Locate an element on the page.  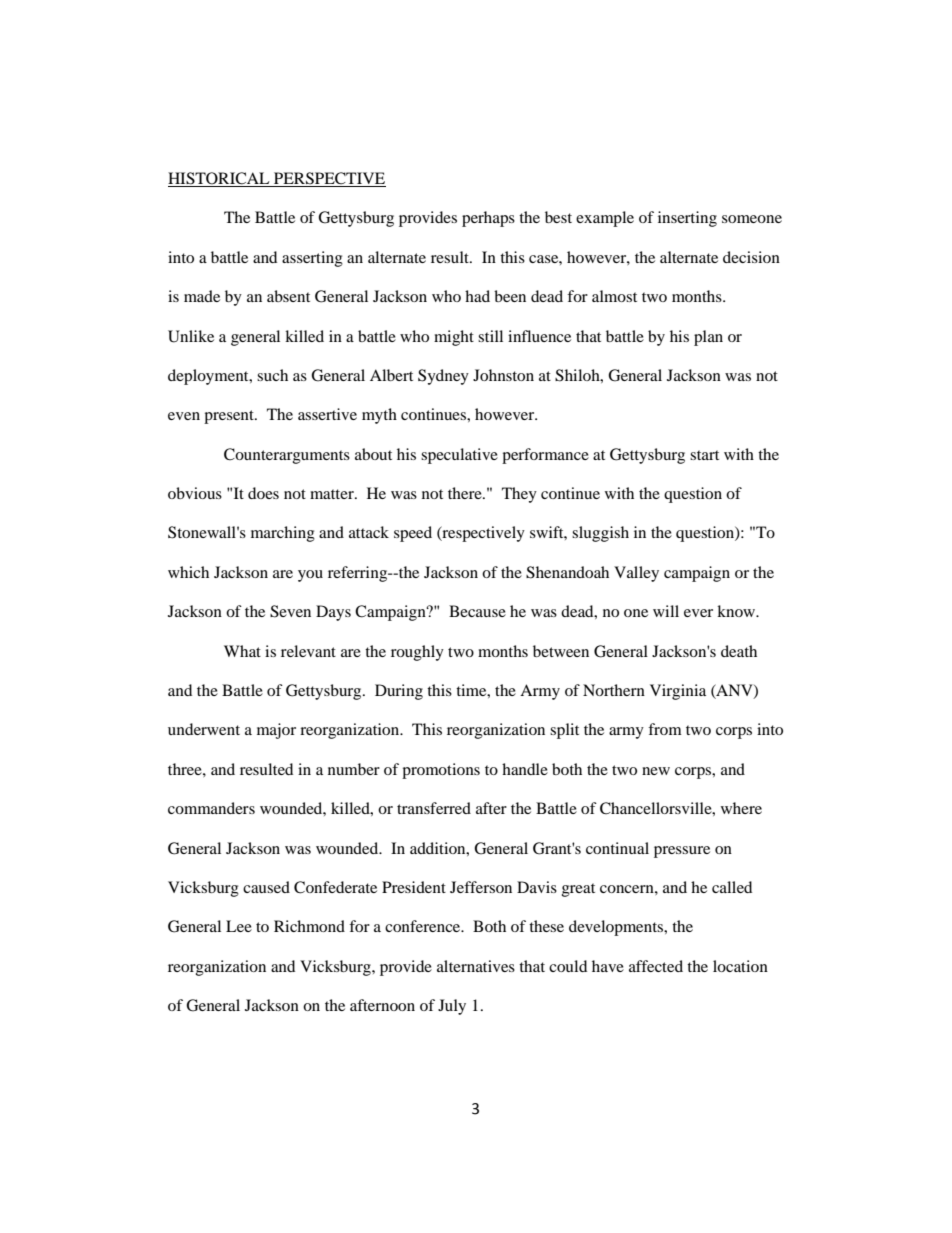
where is located at coordinates (741, 808).
